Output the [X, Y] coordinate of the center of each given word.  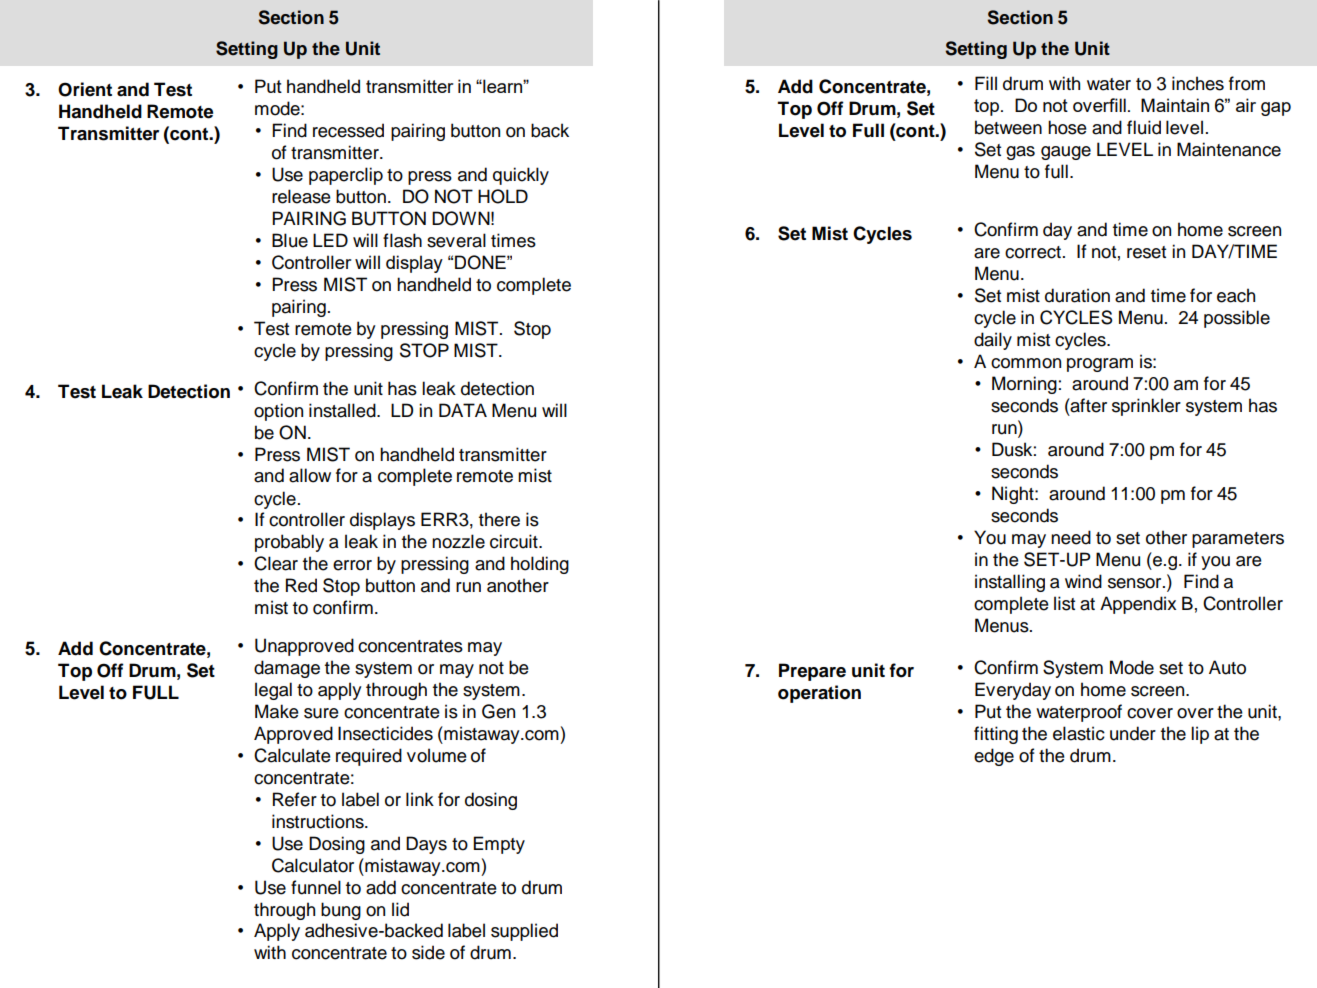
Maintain [1175, 105]
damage [287, 669]
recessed [348, 130]
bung [341, 911]
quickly [521, 176]
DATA [463, 410]
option [278, 412]
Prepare [812, 672]
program [1100, 365]
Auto [1227, 667]
